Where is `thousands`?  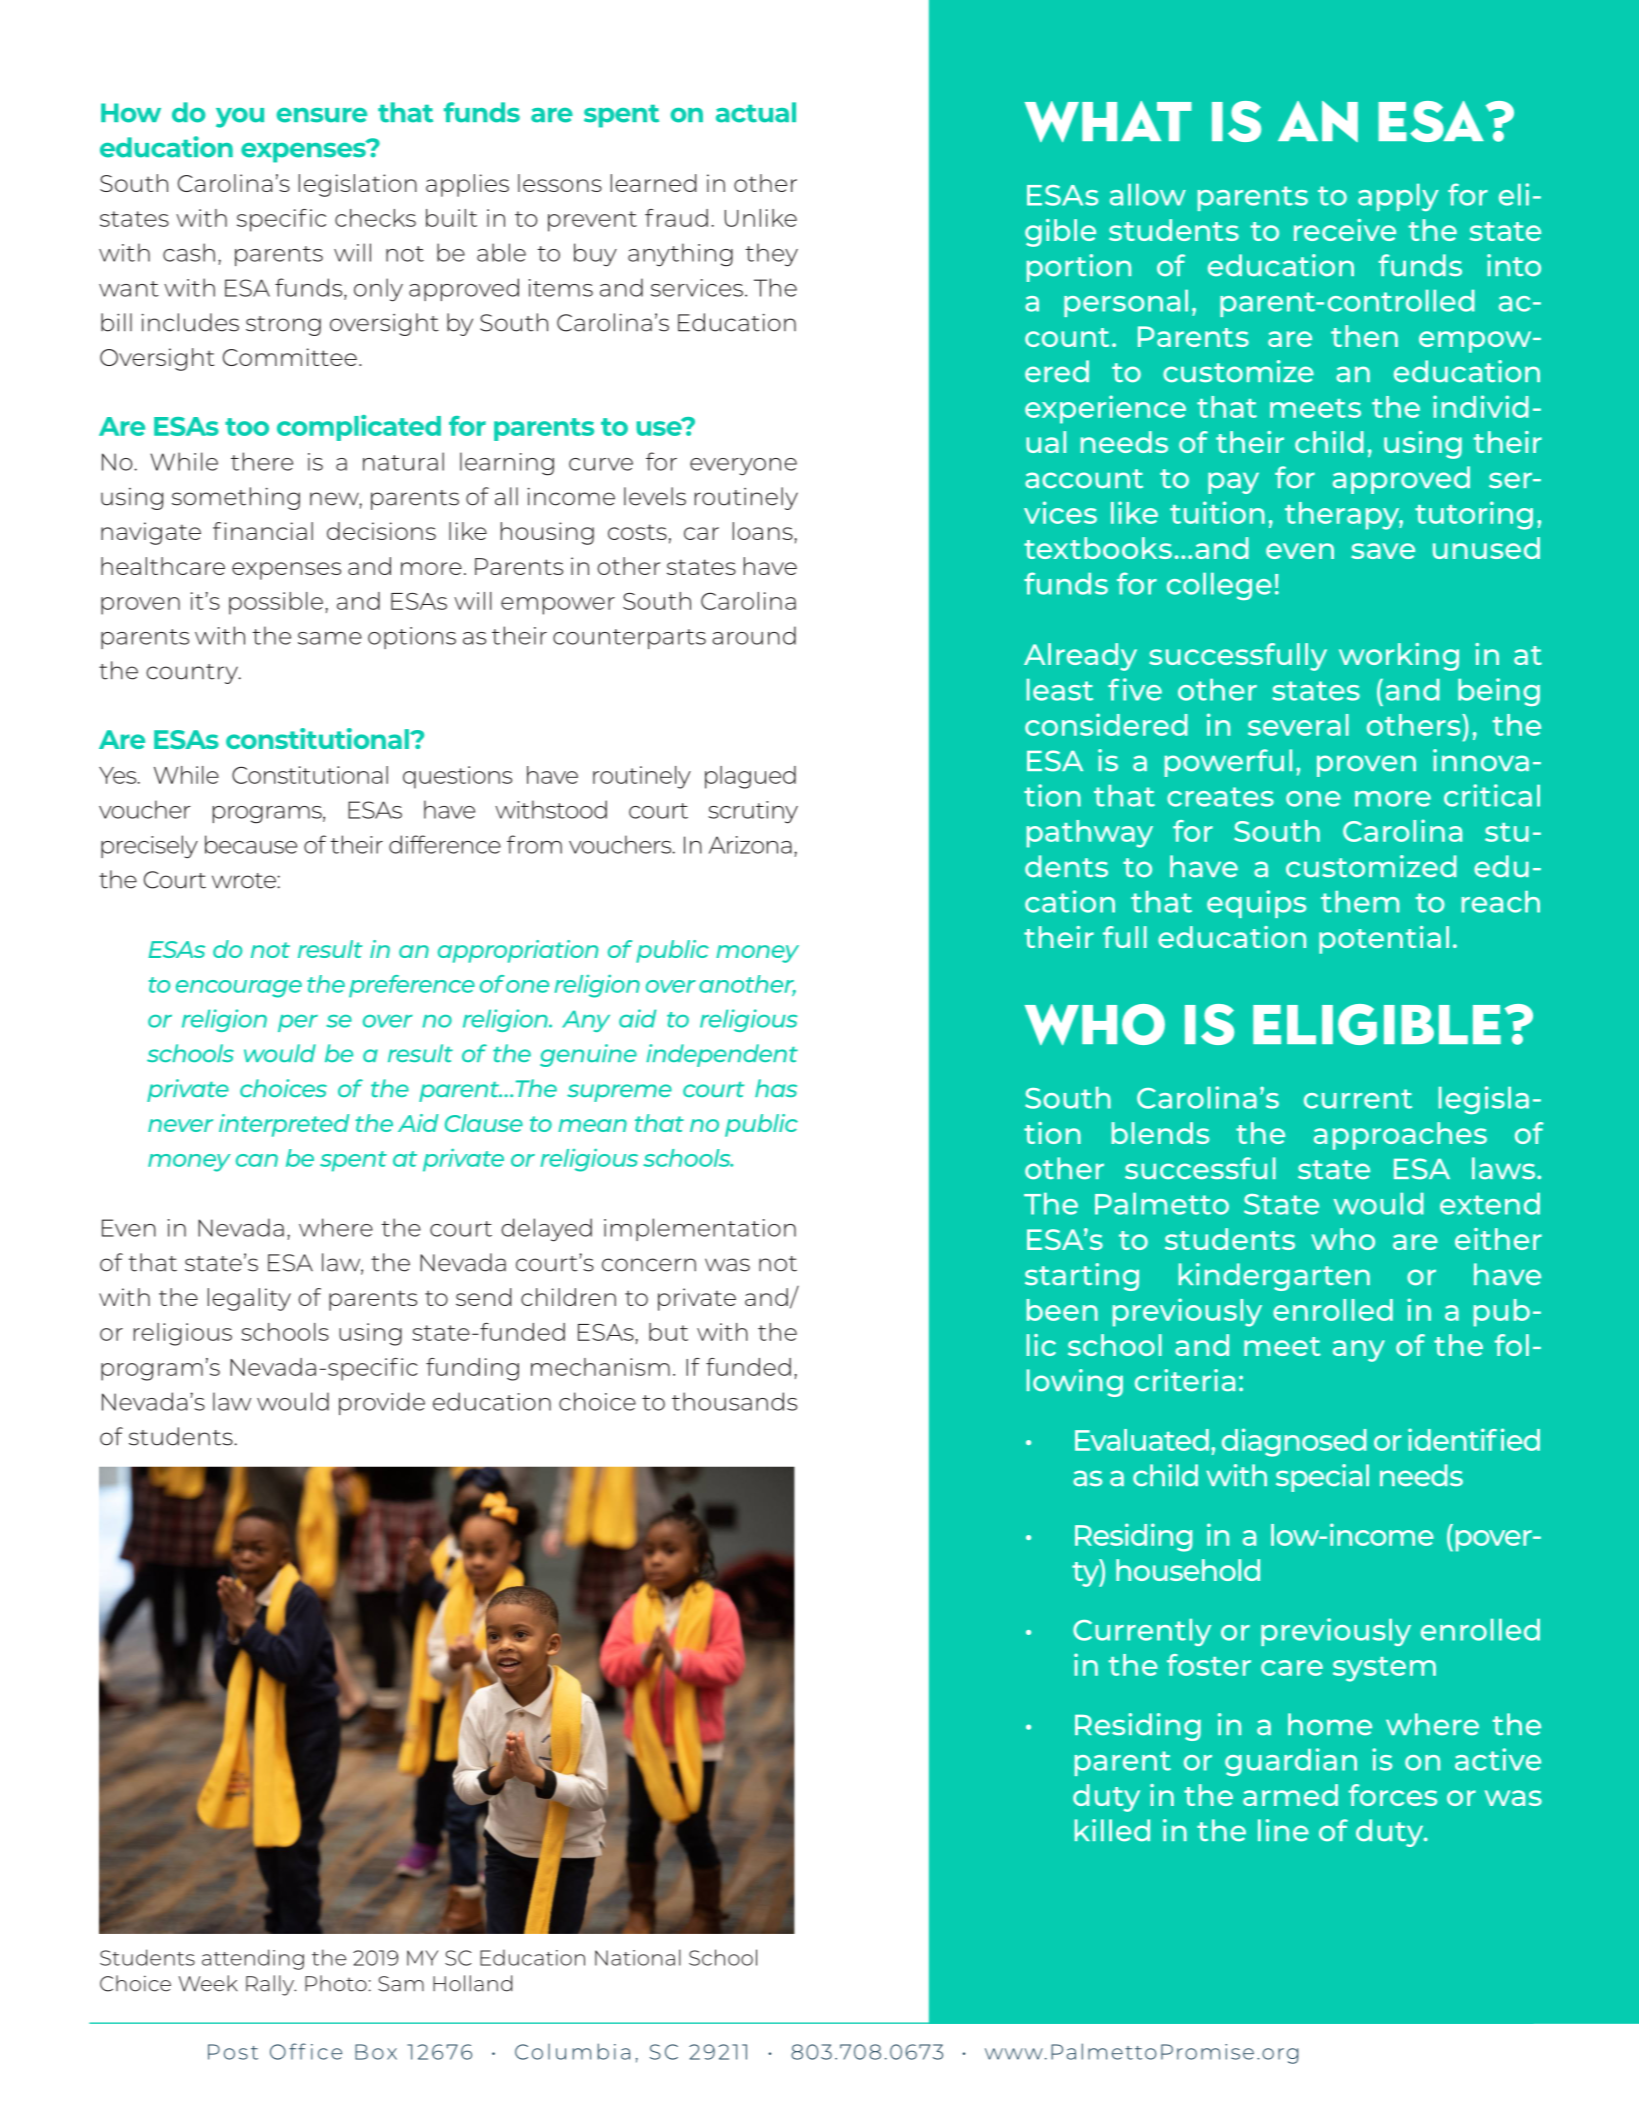 thousands is located at coordinates (734, 1401).
